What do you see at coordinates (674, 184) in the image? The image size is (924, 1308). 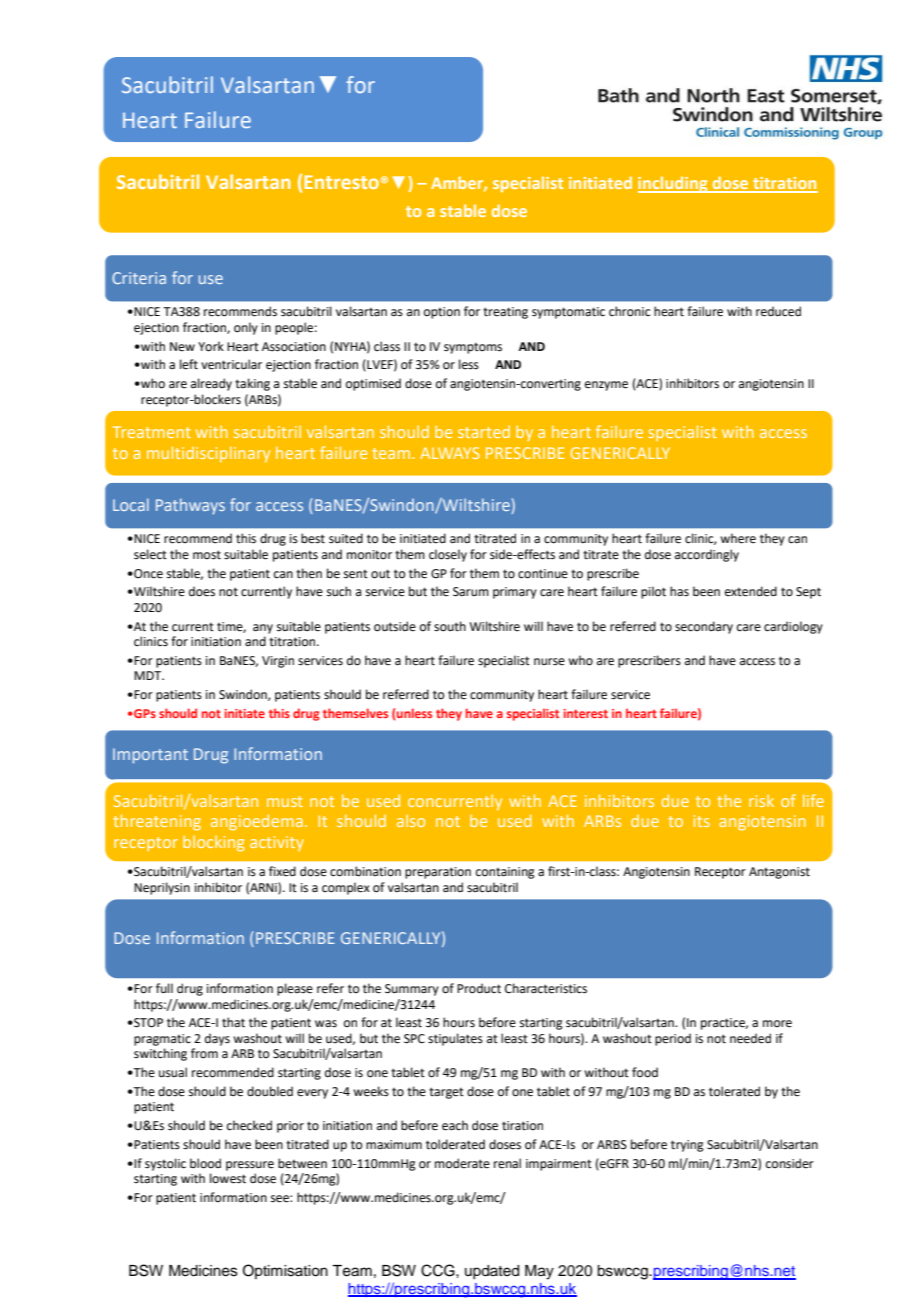 I see `including` at bounding box center [674, 184].
